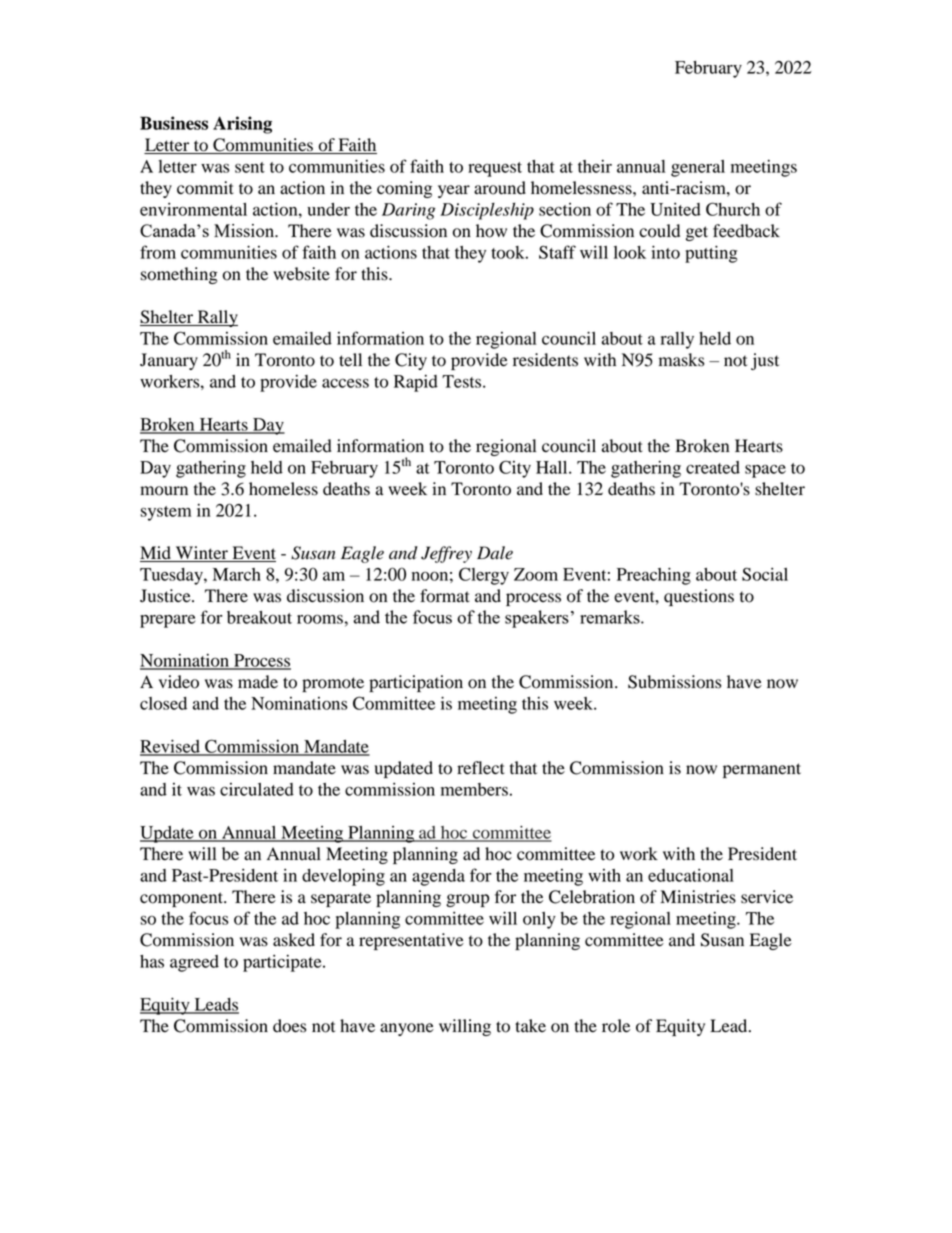 Image resolution: width=952 pixels, height=1233 pixels. Describe the element at coordinates (495, 169) in the screenshot. I see `request` at that location.
